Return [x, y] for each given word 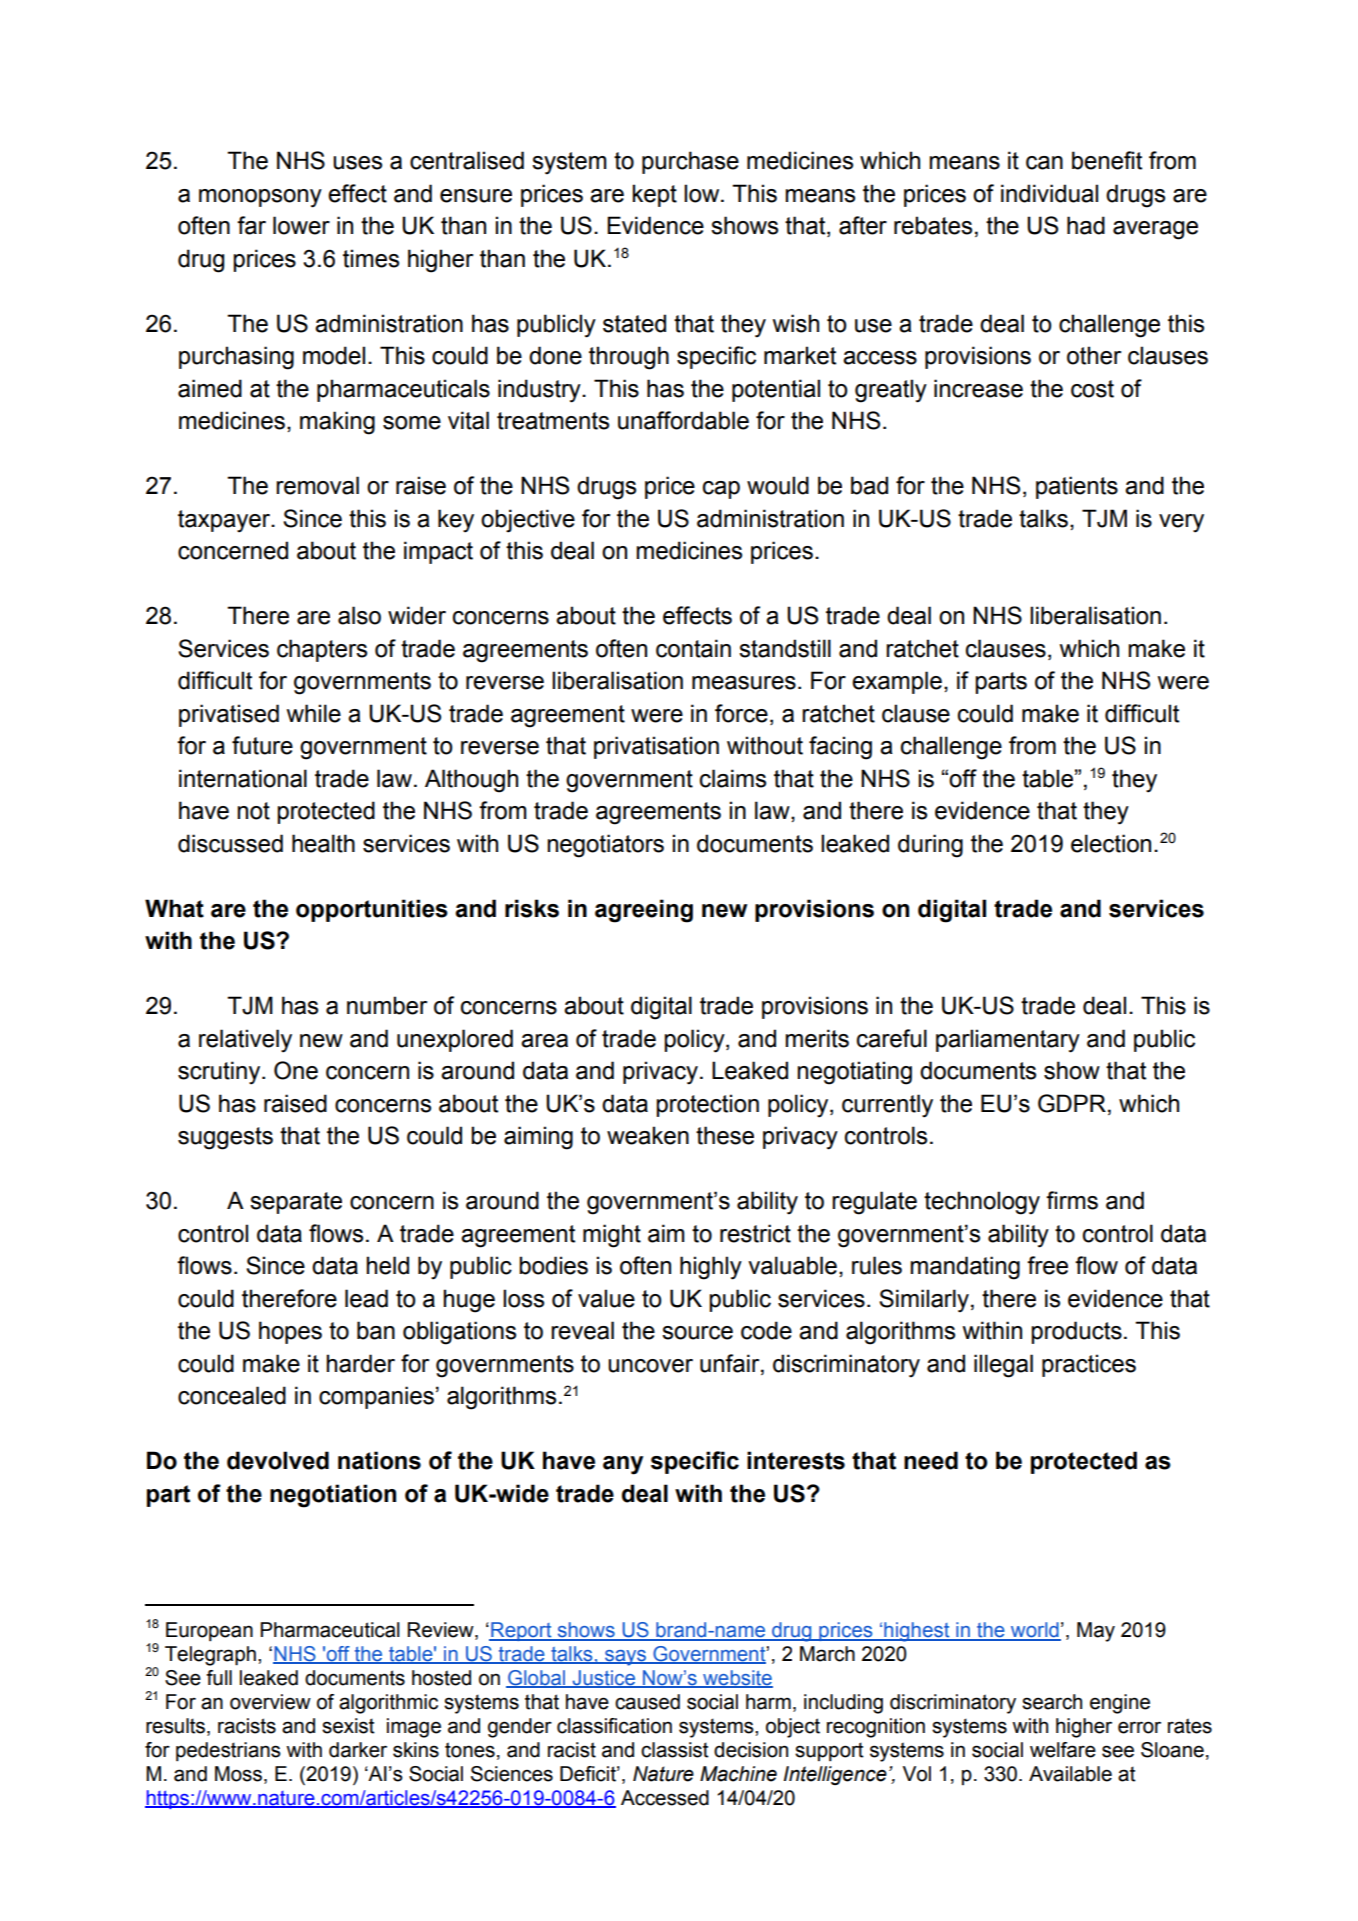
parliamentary [1008, 1041]
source [697, 1333]
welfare [1063, 1750]
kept [655, 195]
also [359, 615]
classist [675, 1750]
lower [301, 225]
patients [1077, 487]
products [1076, 1332]
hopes [290, 1332]
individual [1049, 193]
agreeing [644, 911]
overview [270, 1702]
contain [693, 648]
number [387, 1005]
